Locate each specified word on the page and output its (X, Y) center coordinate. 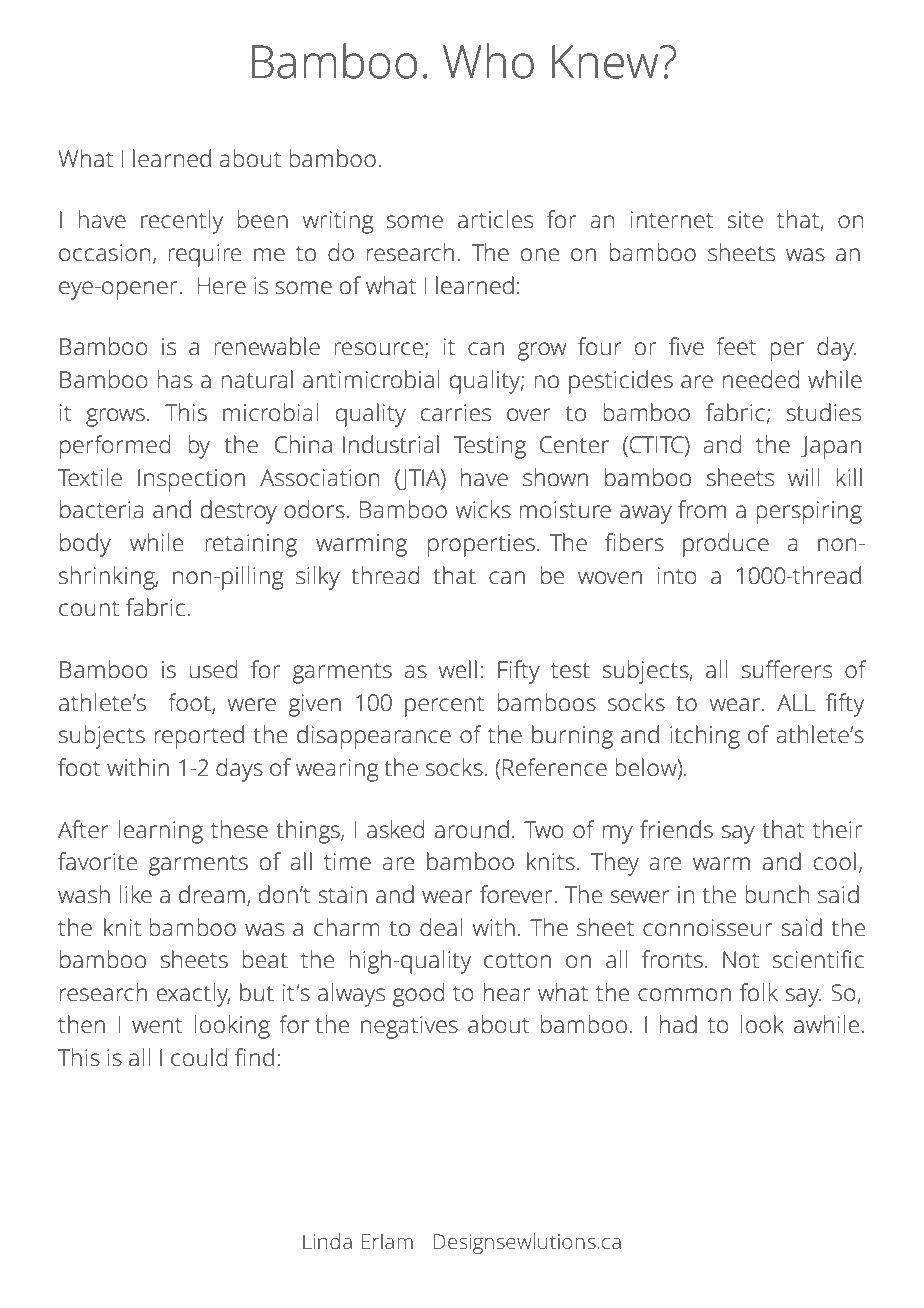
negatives (409, 1027)
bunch (777, 894)
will (804, 477)
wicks (483, 509)
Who (488, 61)
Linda (327, 1241)
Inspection (191, 480)
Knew (606, 62)
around (472, 829)
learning (160, 832)
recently (182, 222)
